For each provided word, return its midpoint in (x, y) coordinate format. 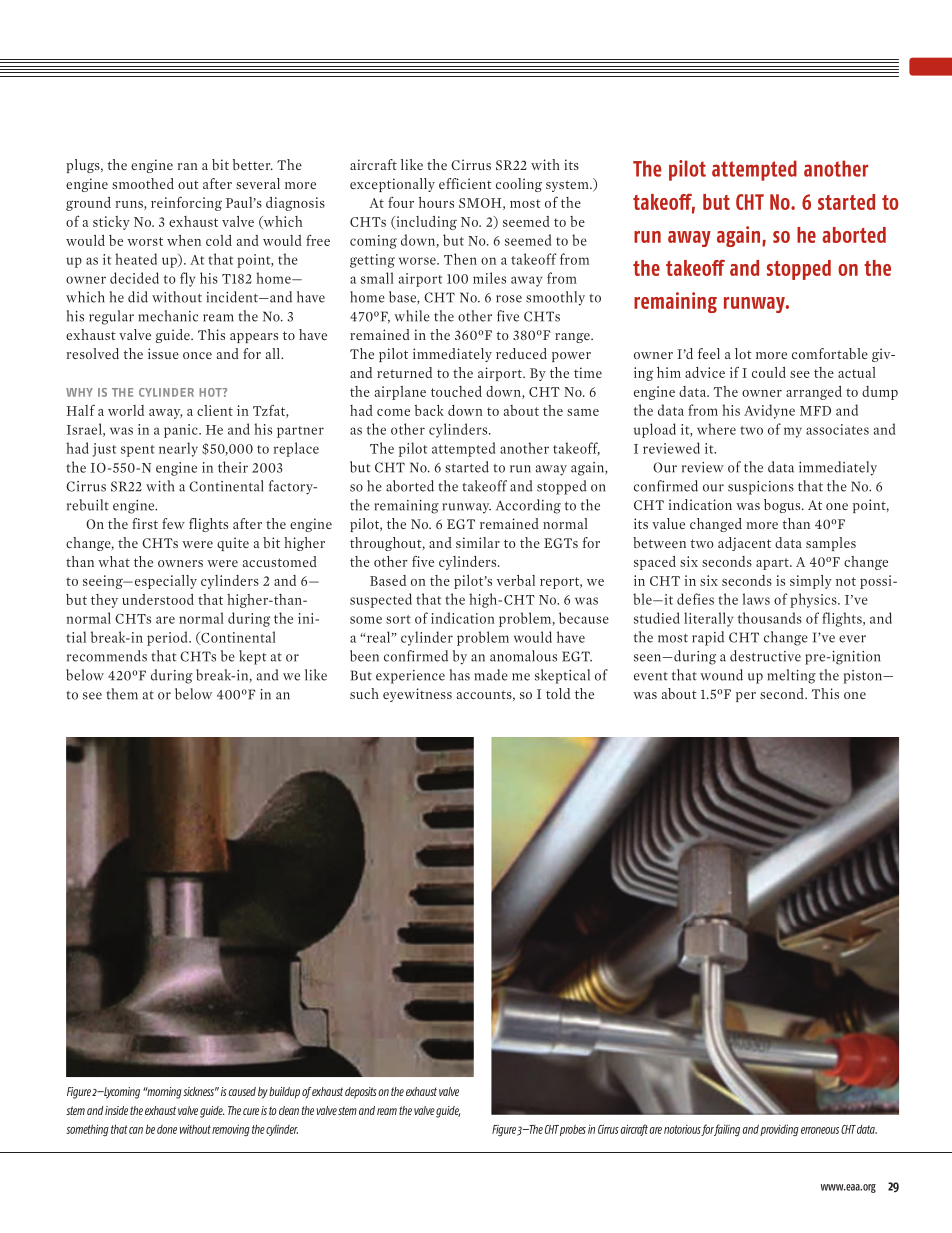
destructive (765, 656)
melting (792, 676)
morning (163, 1093)
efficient (465, 183)
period (168, 638)
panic (182, 431)
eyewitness (417, 695)
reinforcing (186, 203)
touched (456, 391)
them (122, 694)
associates (837, 429)
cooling (519, 185)
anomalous (523, 656)
